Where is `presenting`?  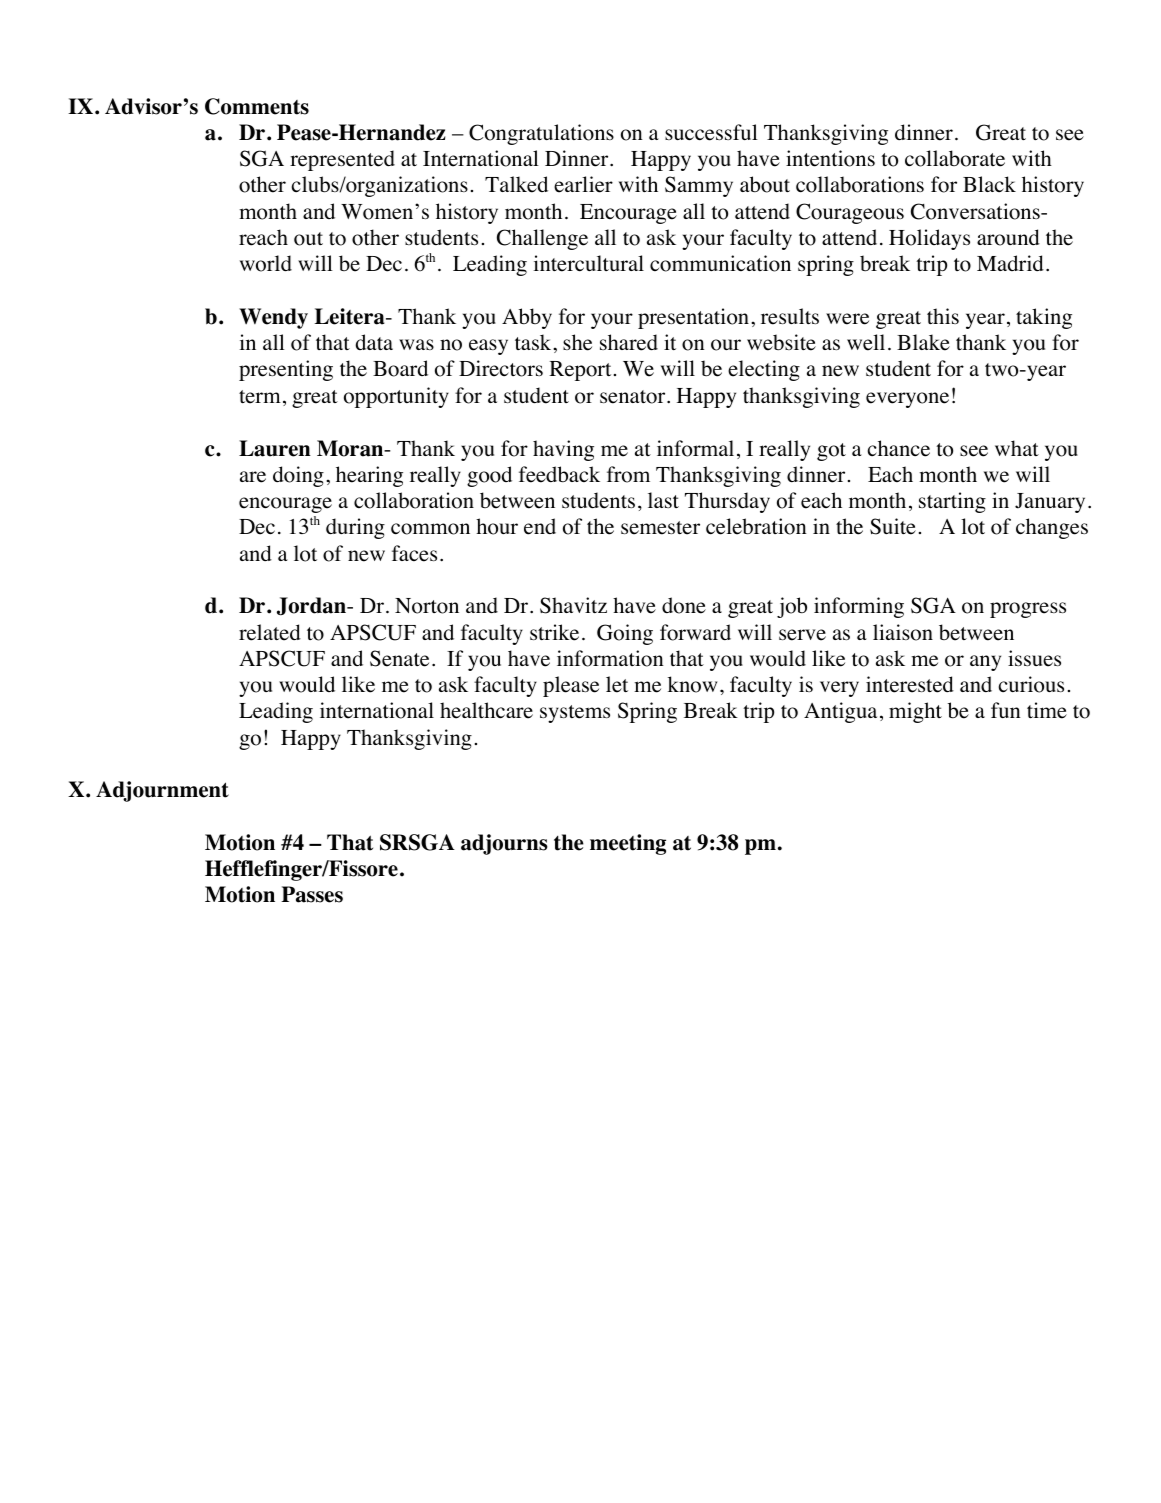 presenting is located at coordinates (286, 370).
